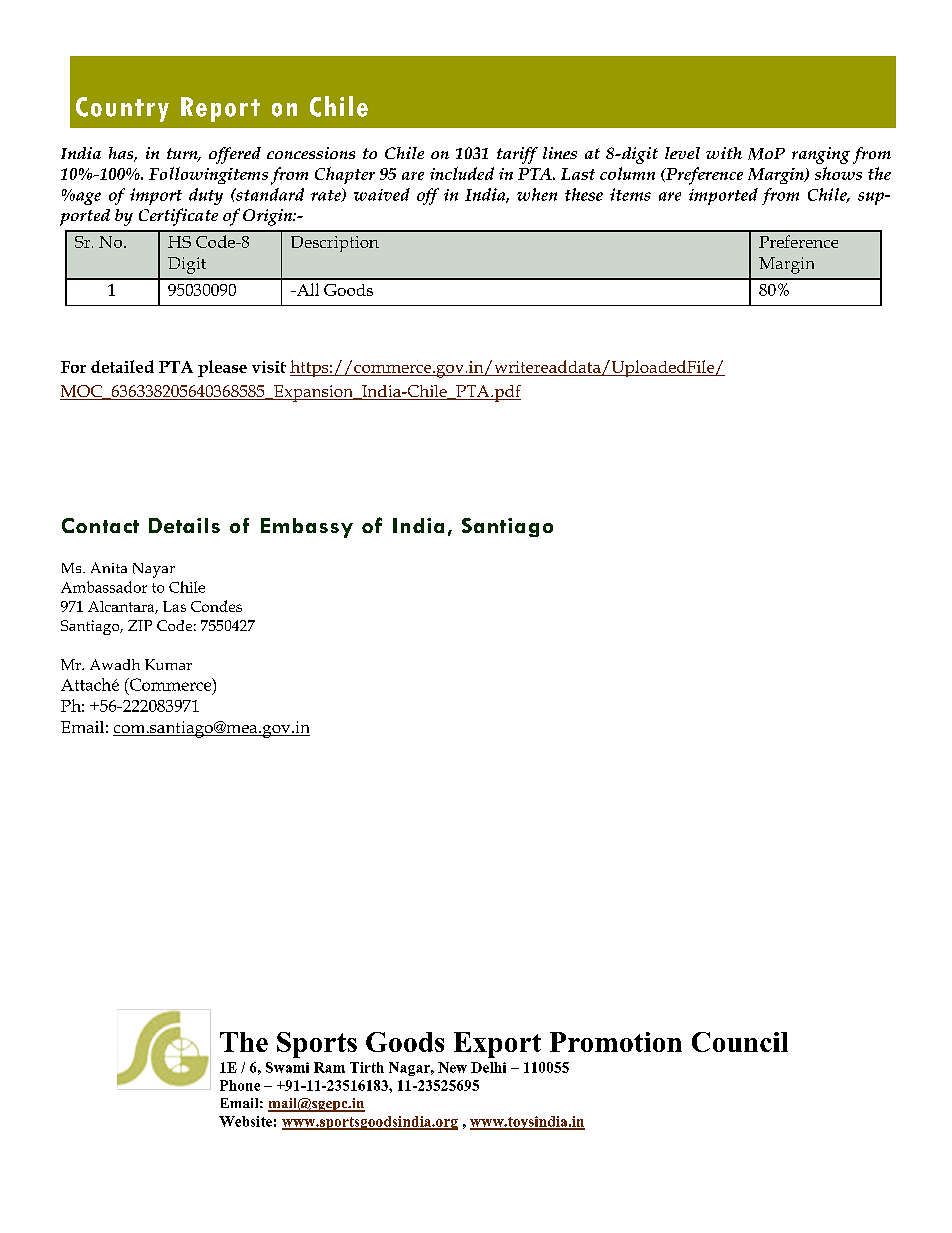 This document has width=952, height=1233. What do you see at coordinates (184, 525) in the document?
I see `Details` at bounding box center [184, 525].
